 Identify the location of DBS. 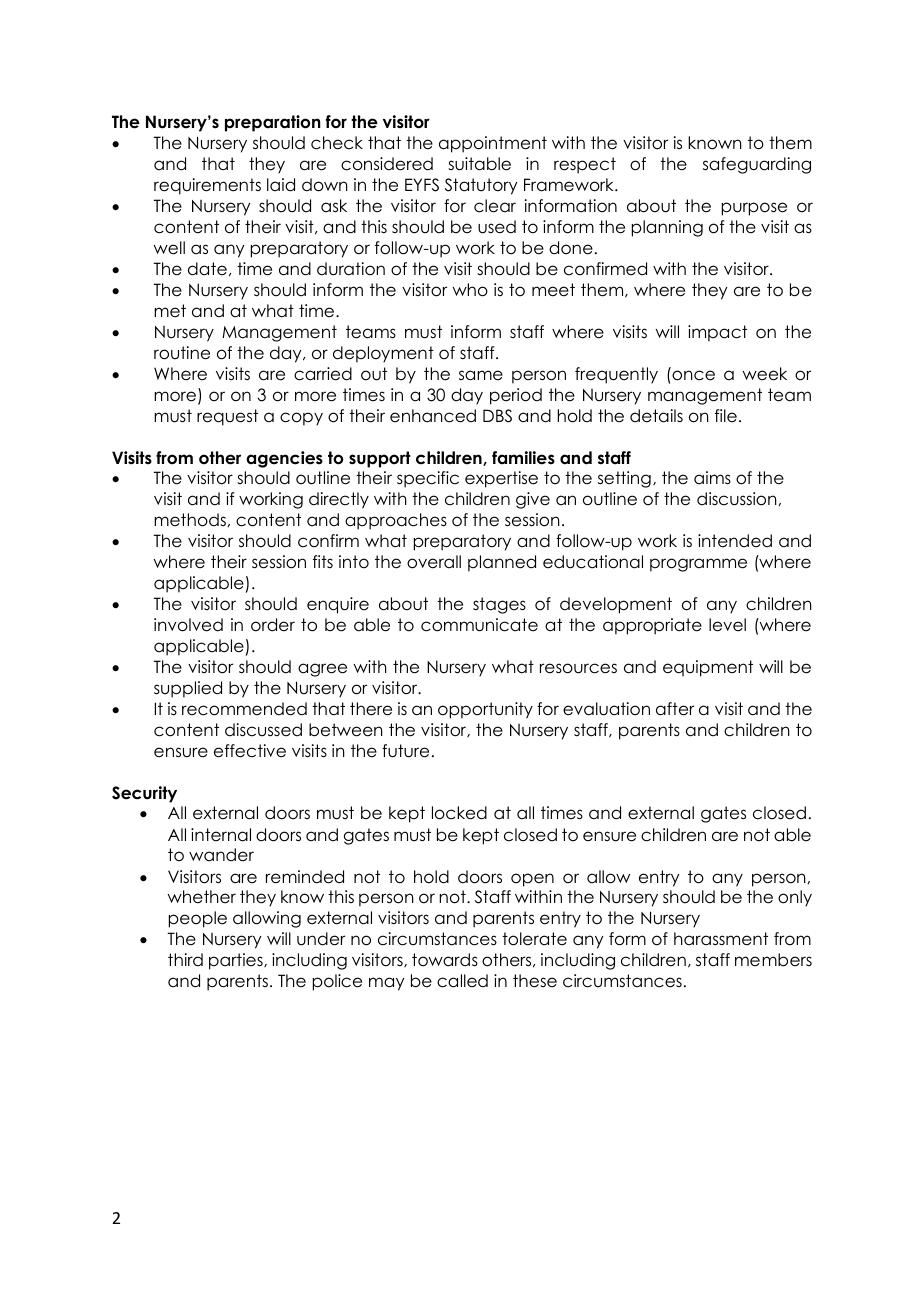
(497, 416).
